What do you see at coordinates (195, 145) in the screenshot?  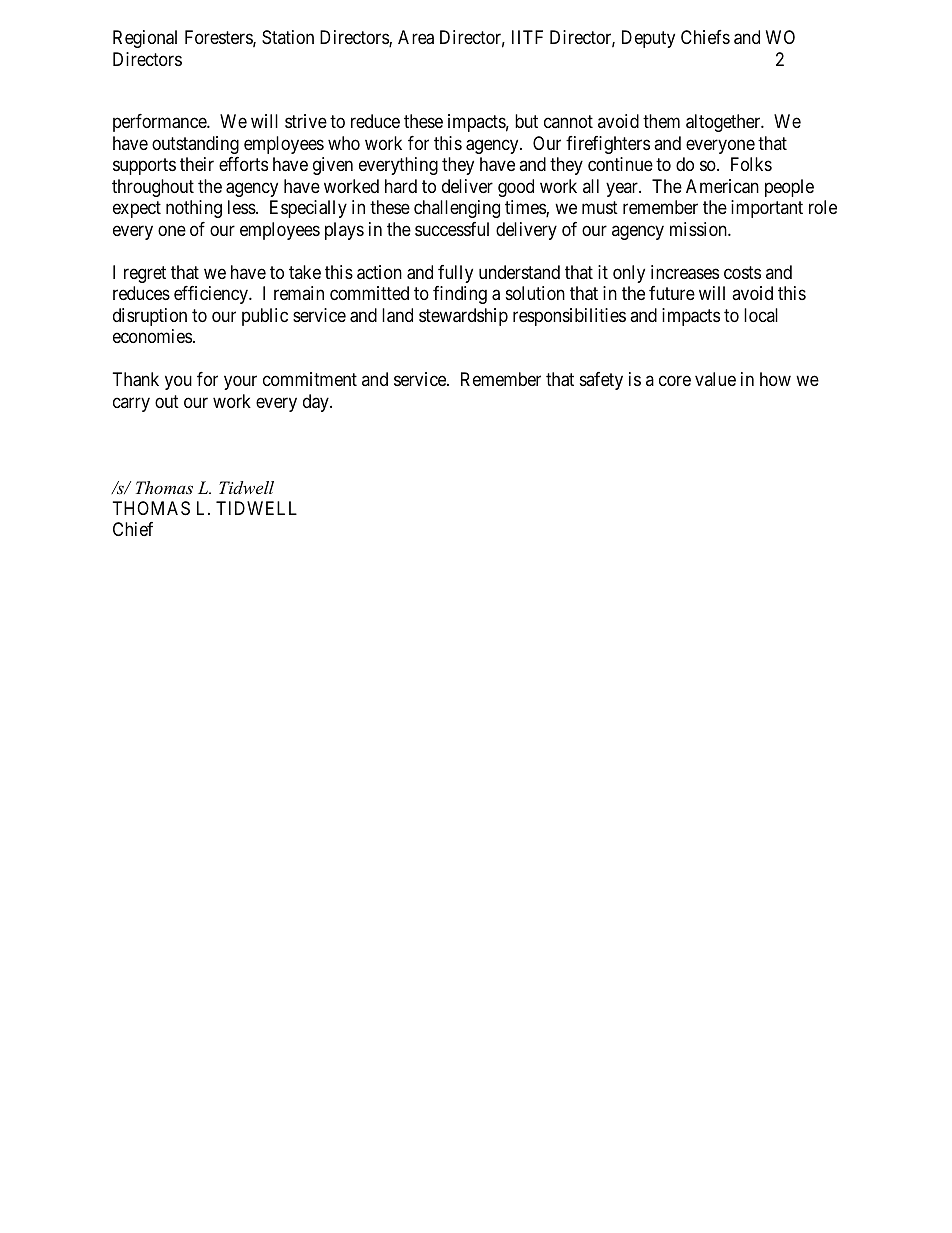 I see `outstanding` at bounding box center [195, 145].
